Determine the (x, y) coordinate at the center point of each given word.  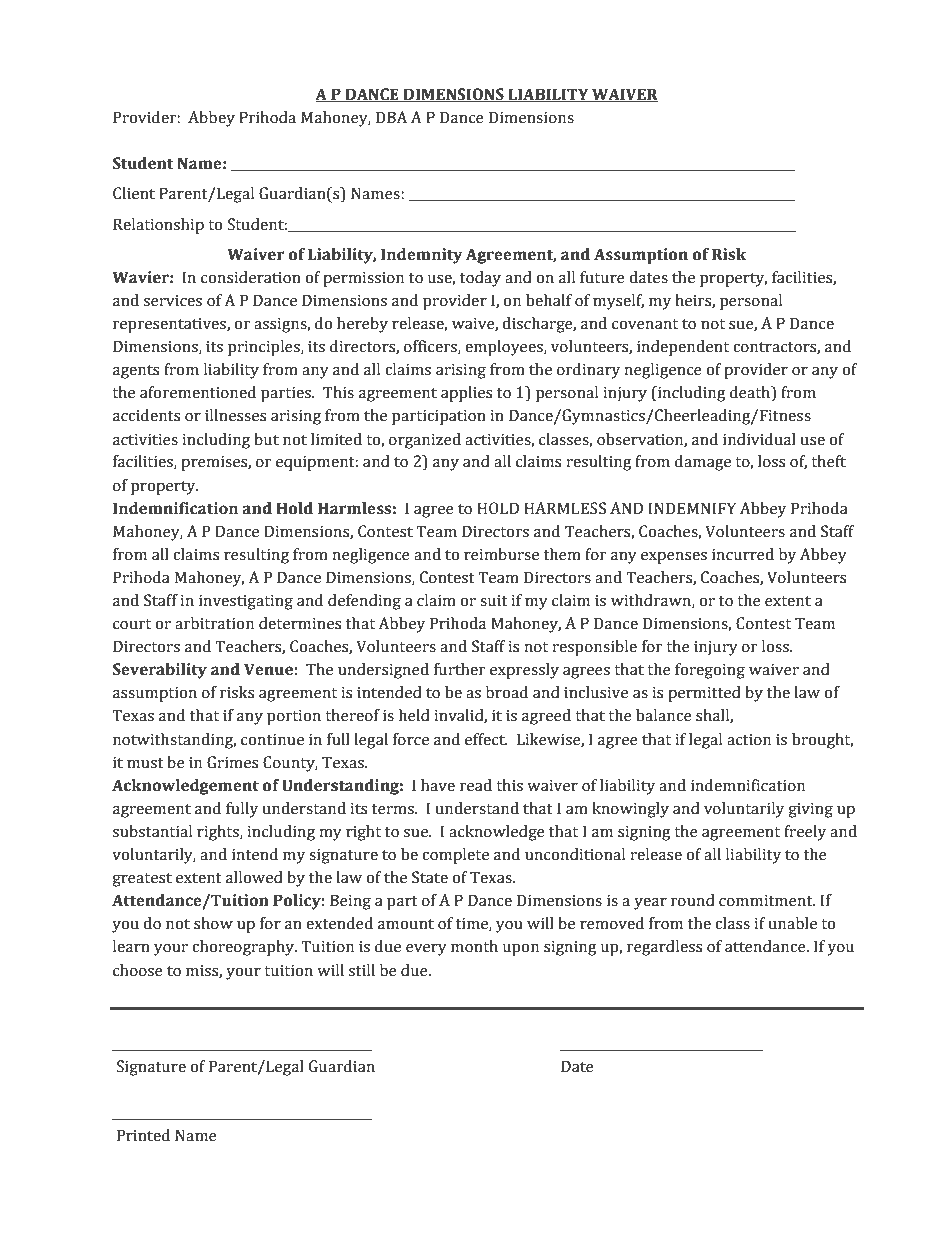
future (602, 277)
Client (134, 193)
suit (494, 601)
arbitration (214, 623)
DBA (391, 117)
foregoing (710, 671)
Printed (143, 1135)
